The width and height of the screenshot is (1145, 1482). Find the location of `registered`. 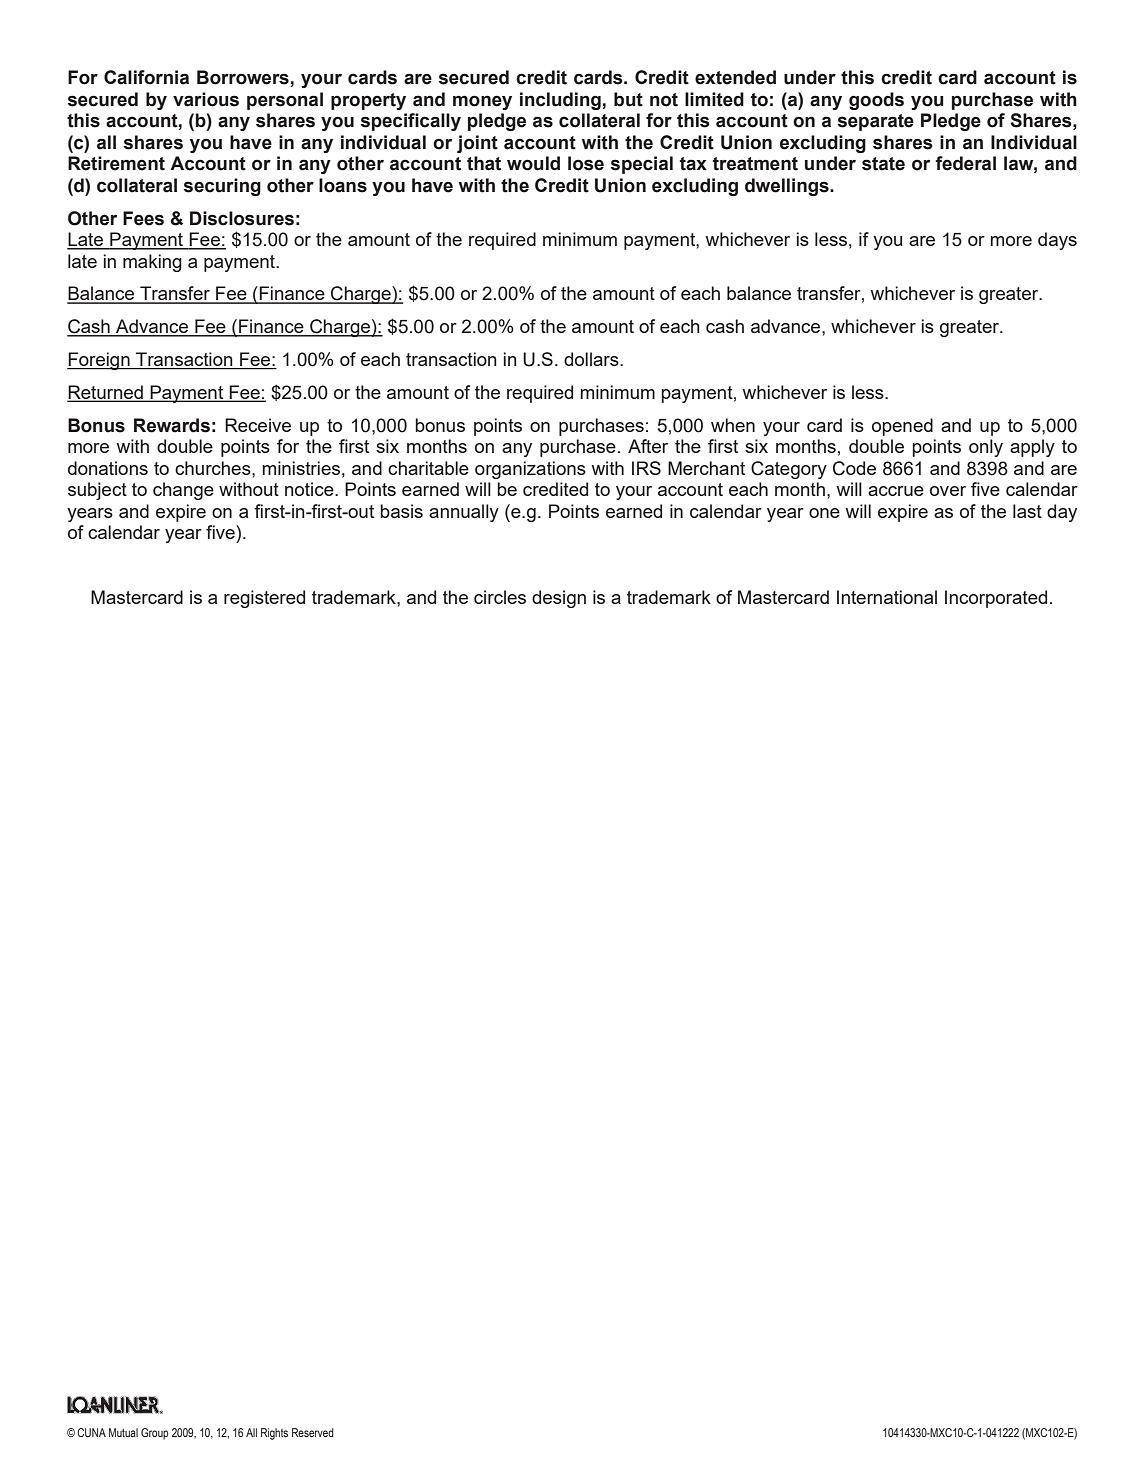

registered is located at coordinates (264, 599).
